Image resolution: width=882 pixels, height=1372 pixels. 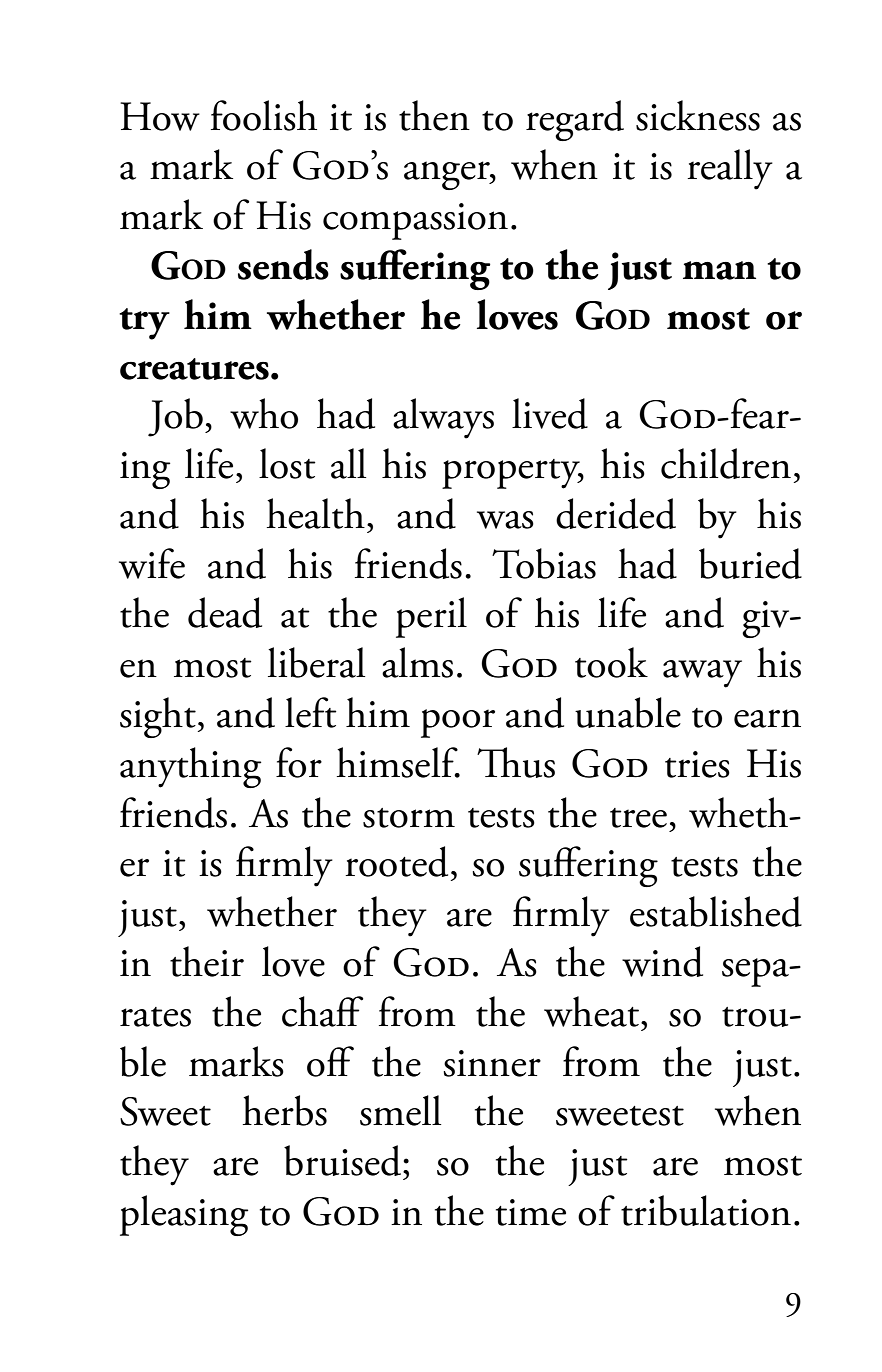 I want to click on then, so click(x=434, y=115).
